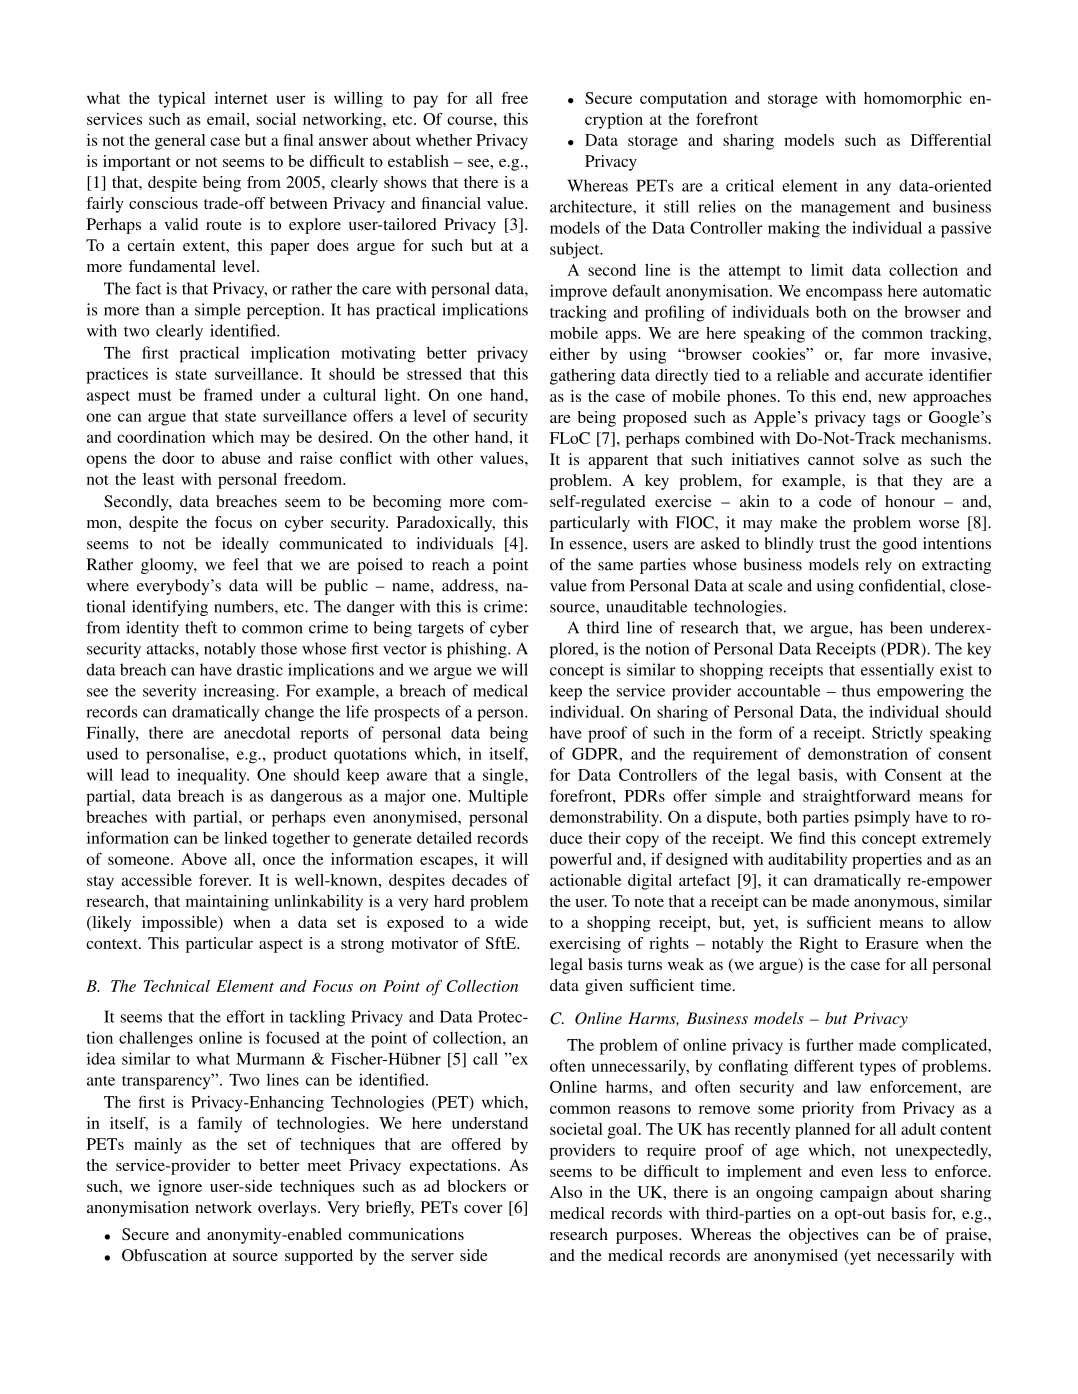  I want to click on general, so click(180, 142).
